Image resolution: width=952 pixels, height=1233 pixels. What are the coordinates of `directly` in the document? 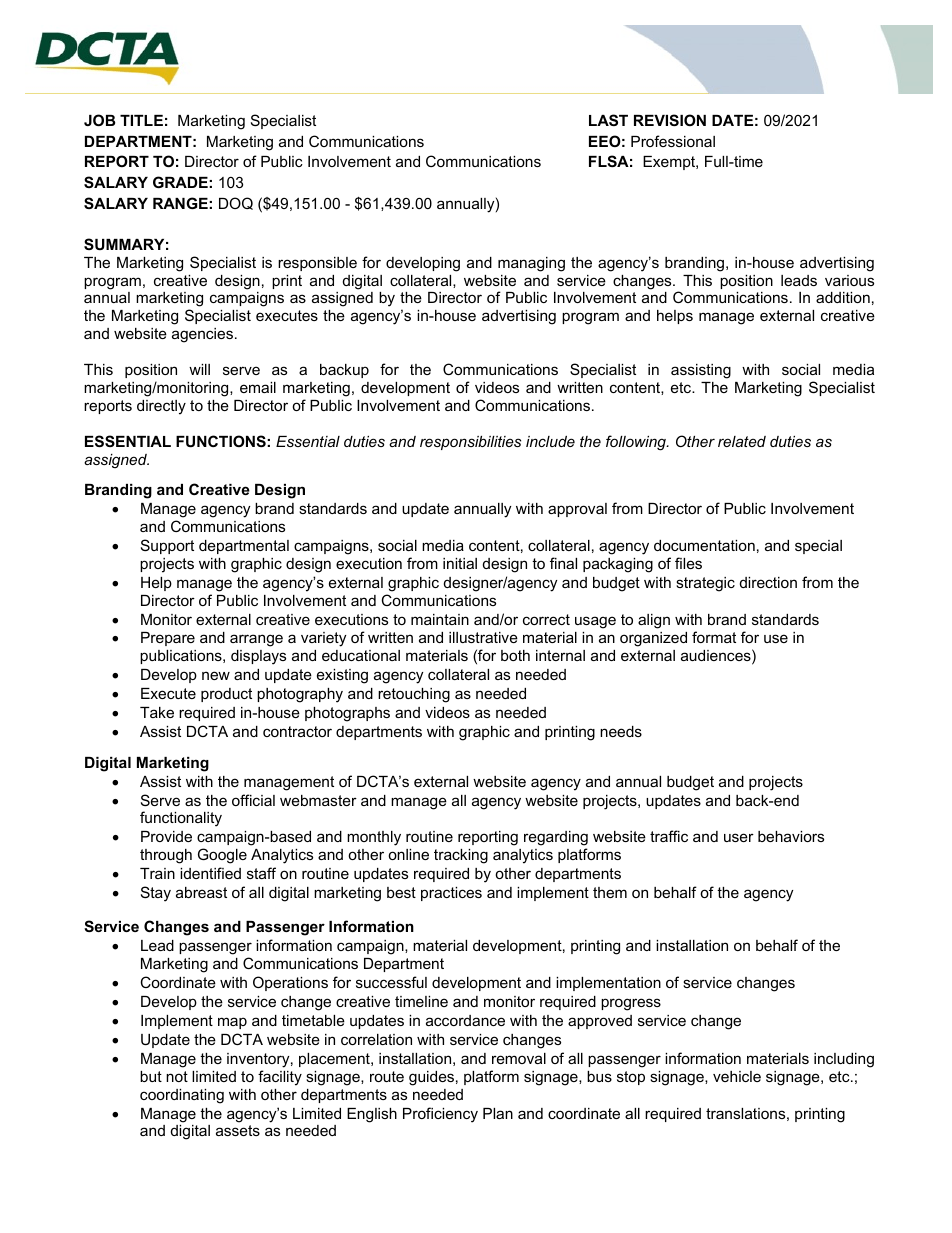 It's located at (161, 407).
